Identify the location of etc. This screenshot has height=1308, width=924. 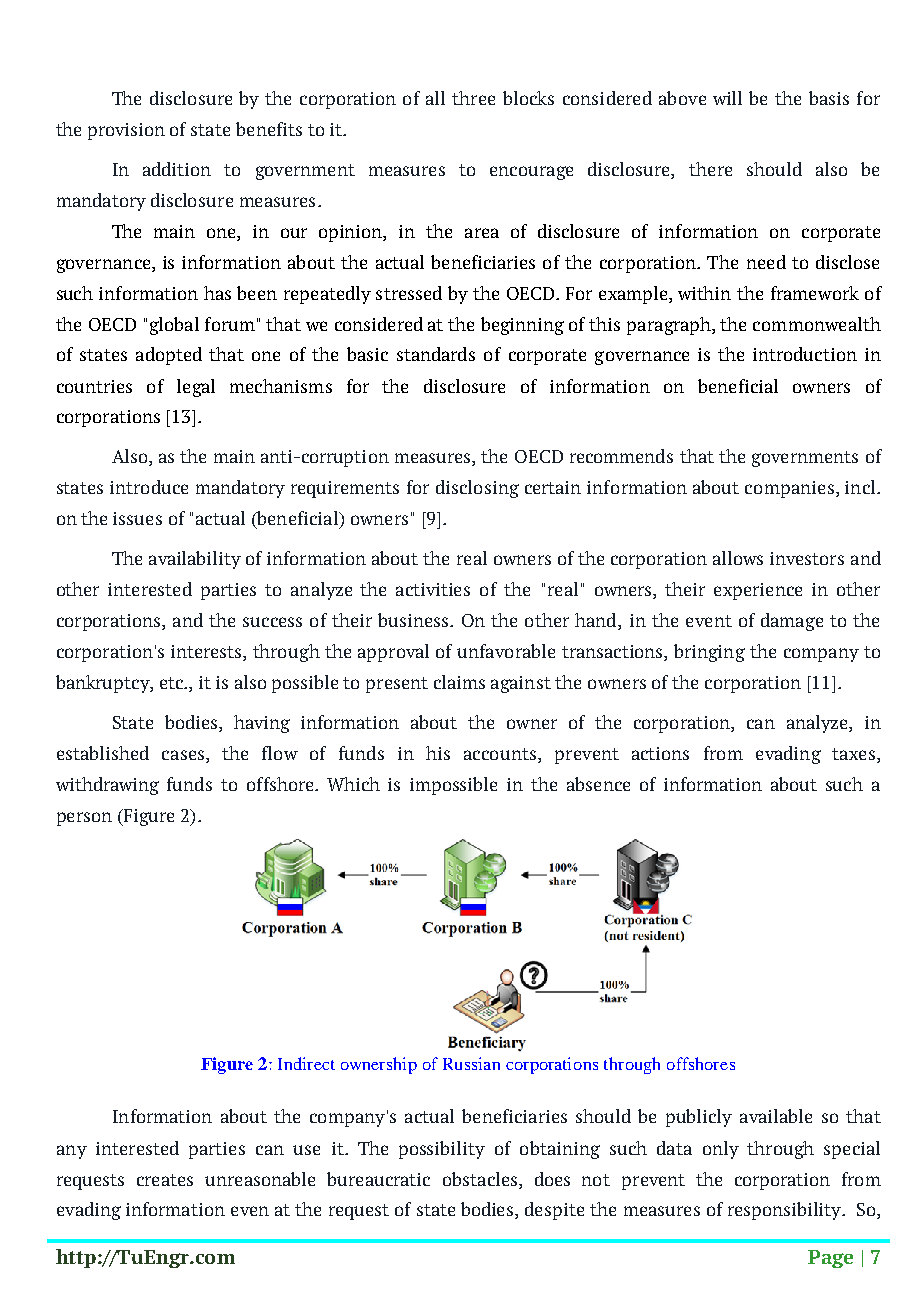
(173, 683).
